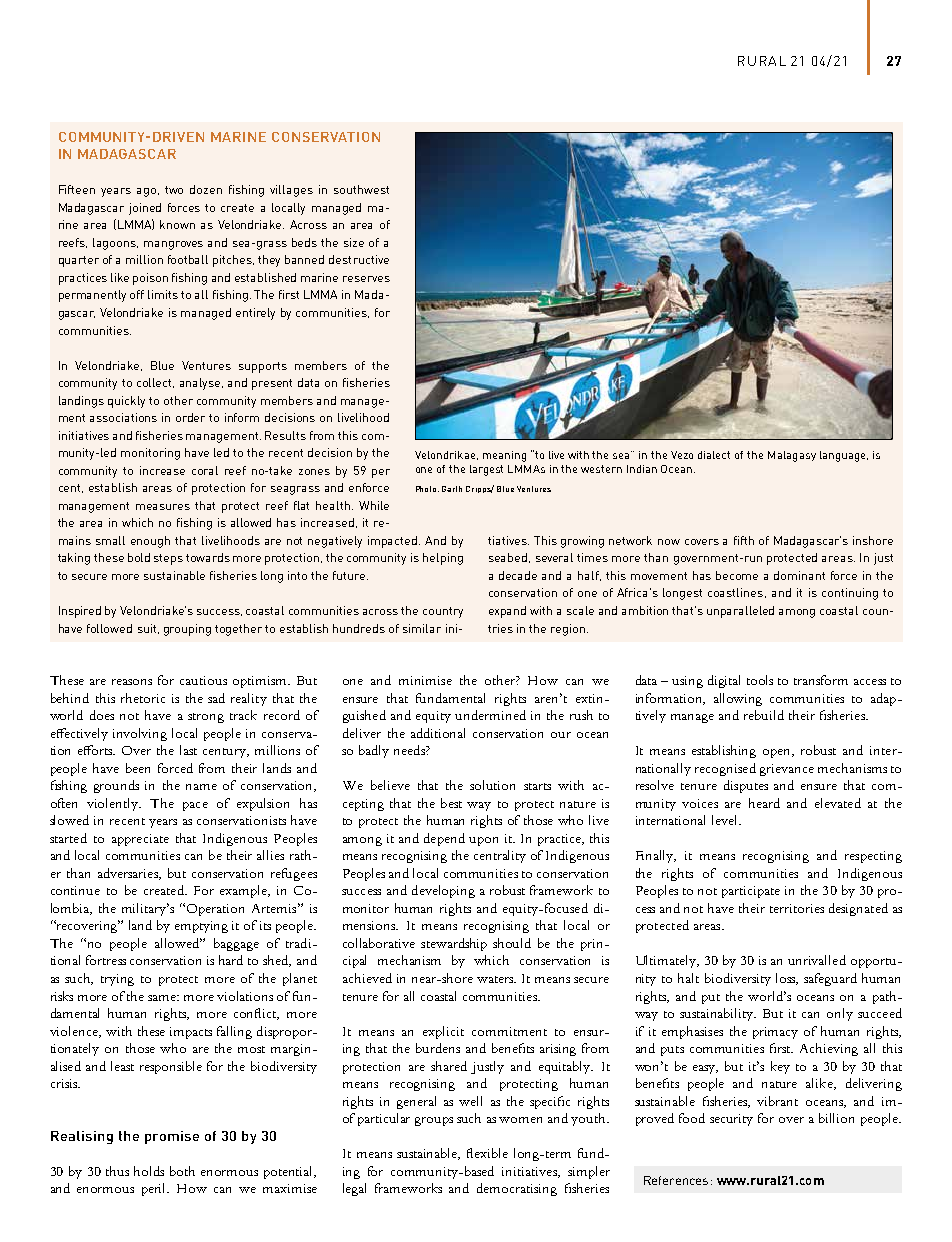  I want to click on southwest, so click(361, 189).
